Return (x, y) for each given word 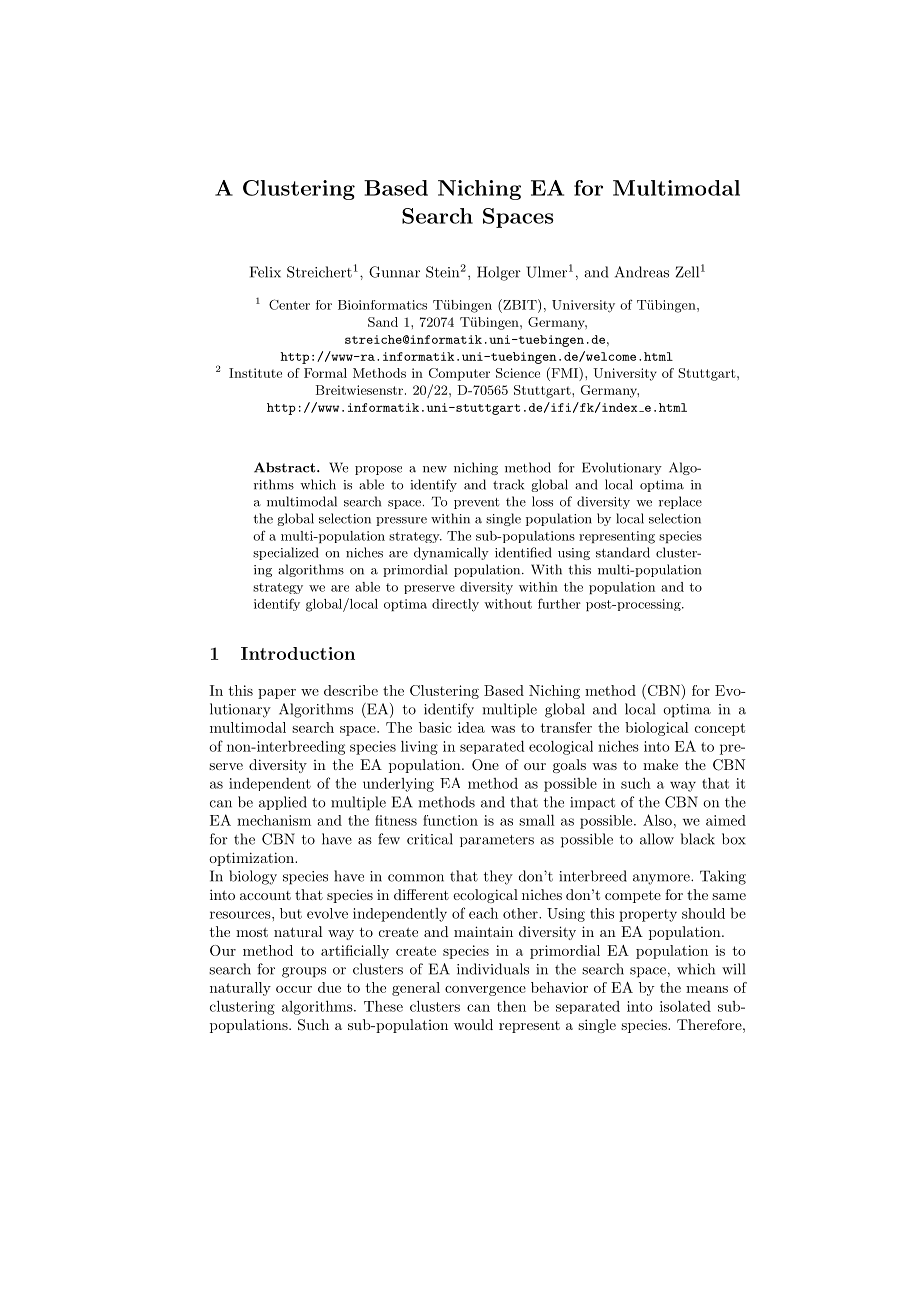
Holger (499, 273)
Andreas (642, 272)
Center (289, 304)
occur (294, 989)
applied (283, 803)
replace (680, 502)
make (660, 764)
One (485, 765)
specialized (286, 553)
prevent (477, 503)
